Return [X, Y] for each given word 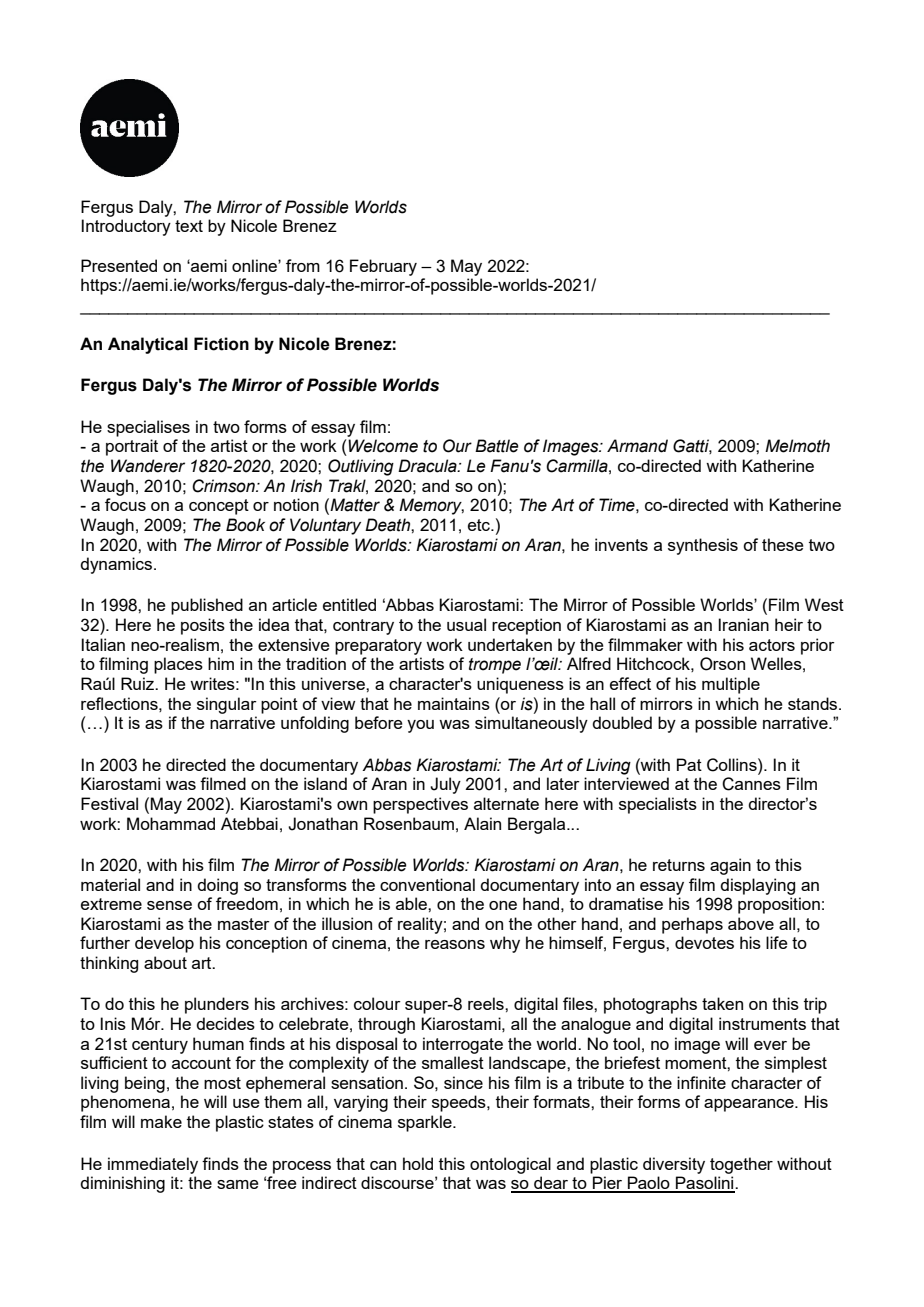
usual [466, 624]
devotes [704, 942]
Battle [497, 446]
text [189, 226]
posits [203, 626]
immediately [153, 1165]
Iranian [743, 624]
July [445, 785]
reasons [455, 944]
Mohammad [171, 823]
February [383, 267]
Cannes [751, 784]
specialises [148, 428]
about [165, 962]
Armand [637, 446]
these [783, 544]
